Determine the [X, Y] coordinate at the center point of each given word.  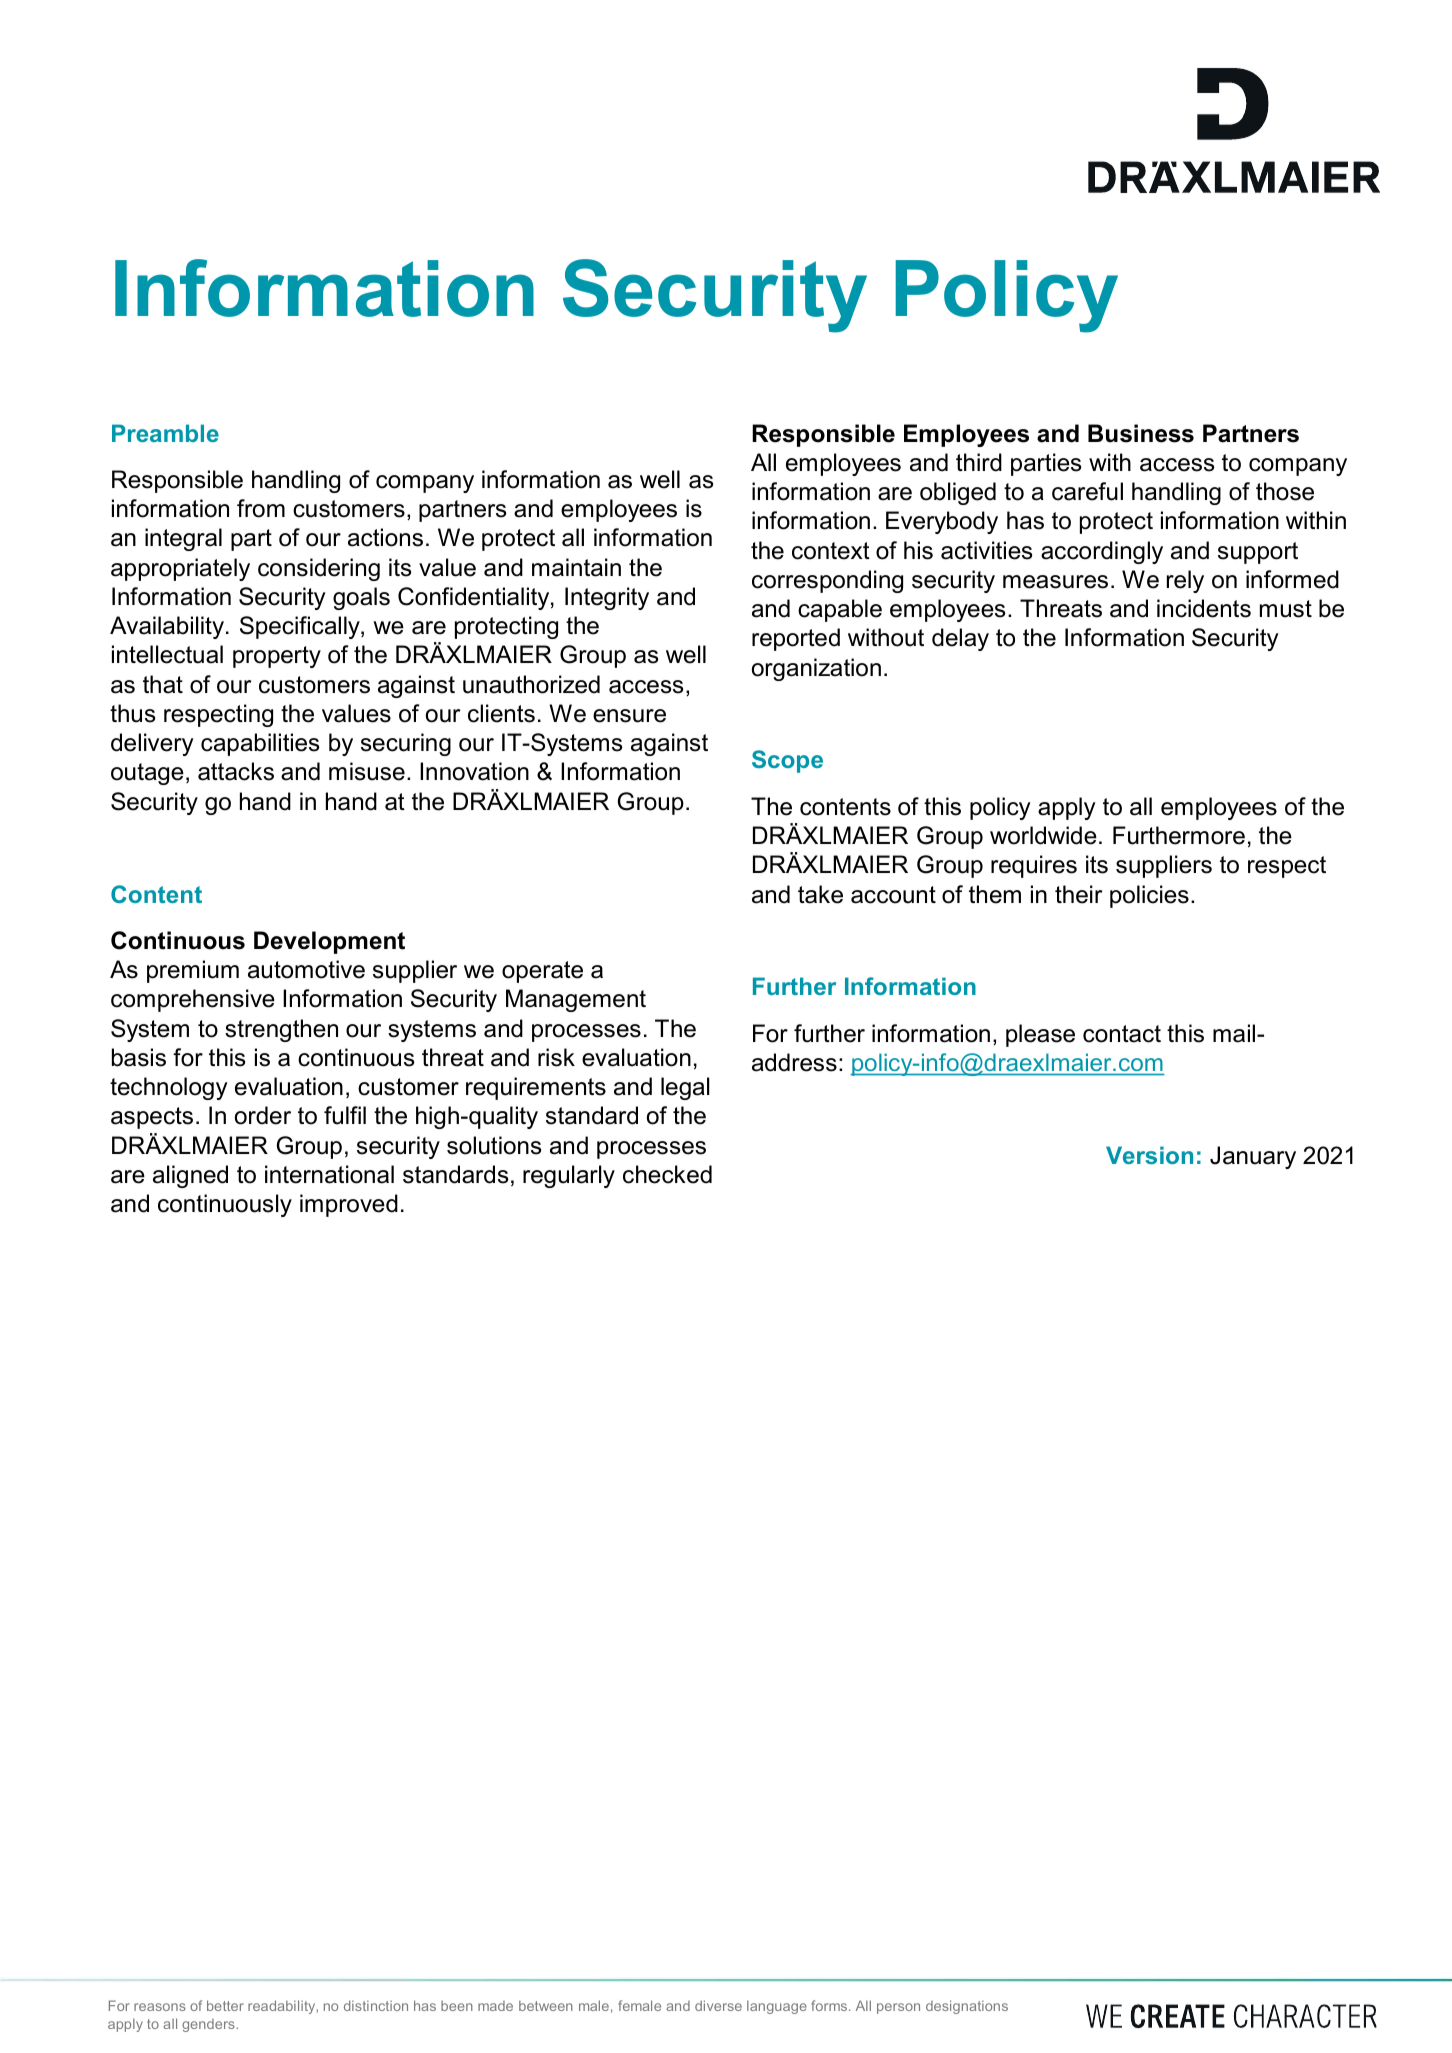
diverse [718, 2005]
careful [1087, 491]
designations [967, 2007]
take [820, 894]
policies [1149, 896]
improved [349, 1205]
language [777, 2007]
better [225, 2005]
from [261, 508]
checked [667, 1174]
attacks [236, 771]
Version [1149, 1155]
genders [209, 2025]
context [831, 551]
